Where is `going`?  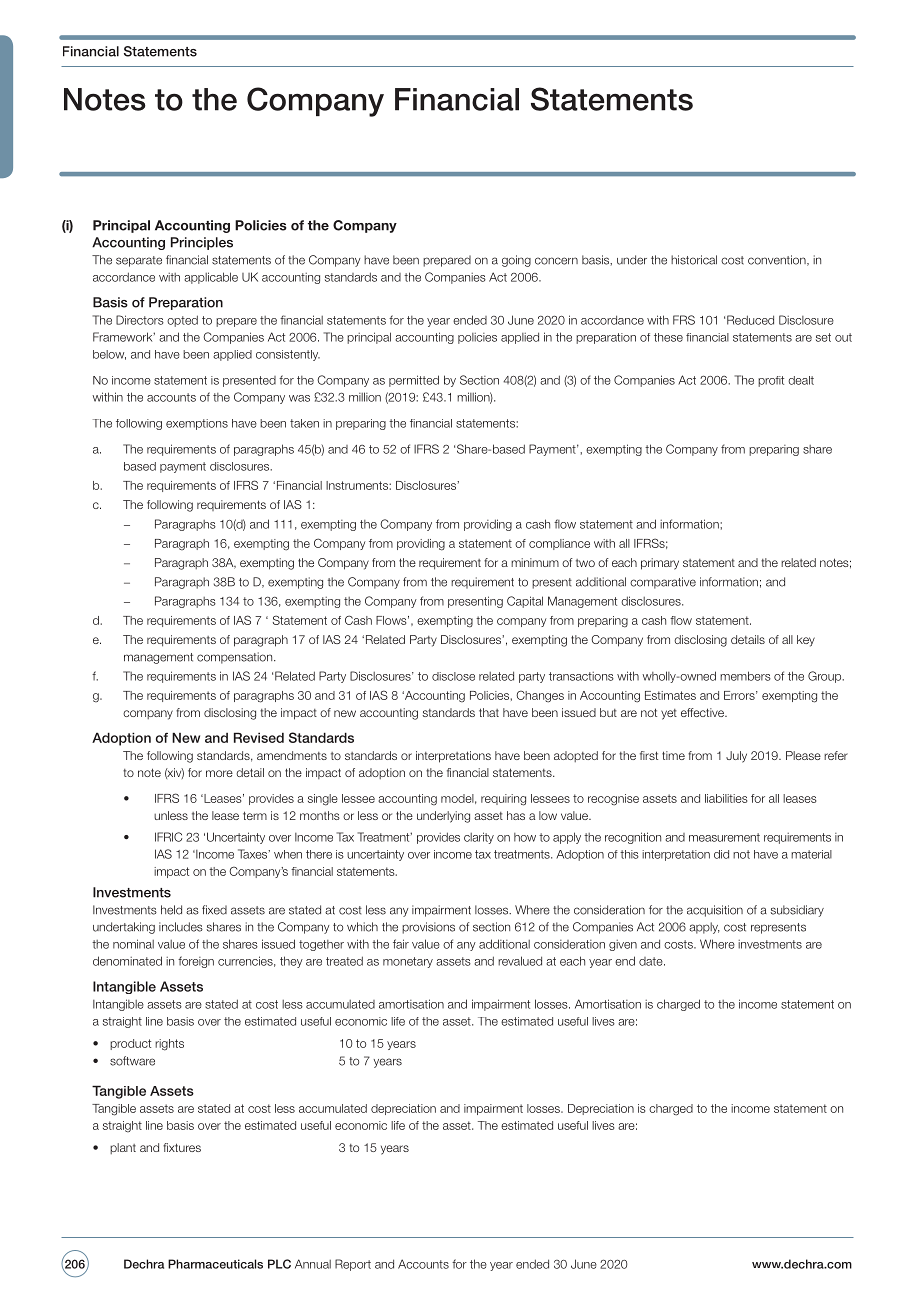 going is located at coordinates (516, 261).
